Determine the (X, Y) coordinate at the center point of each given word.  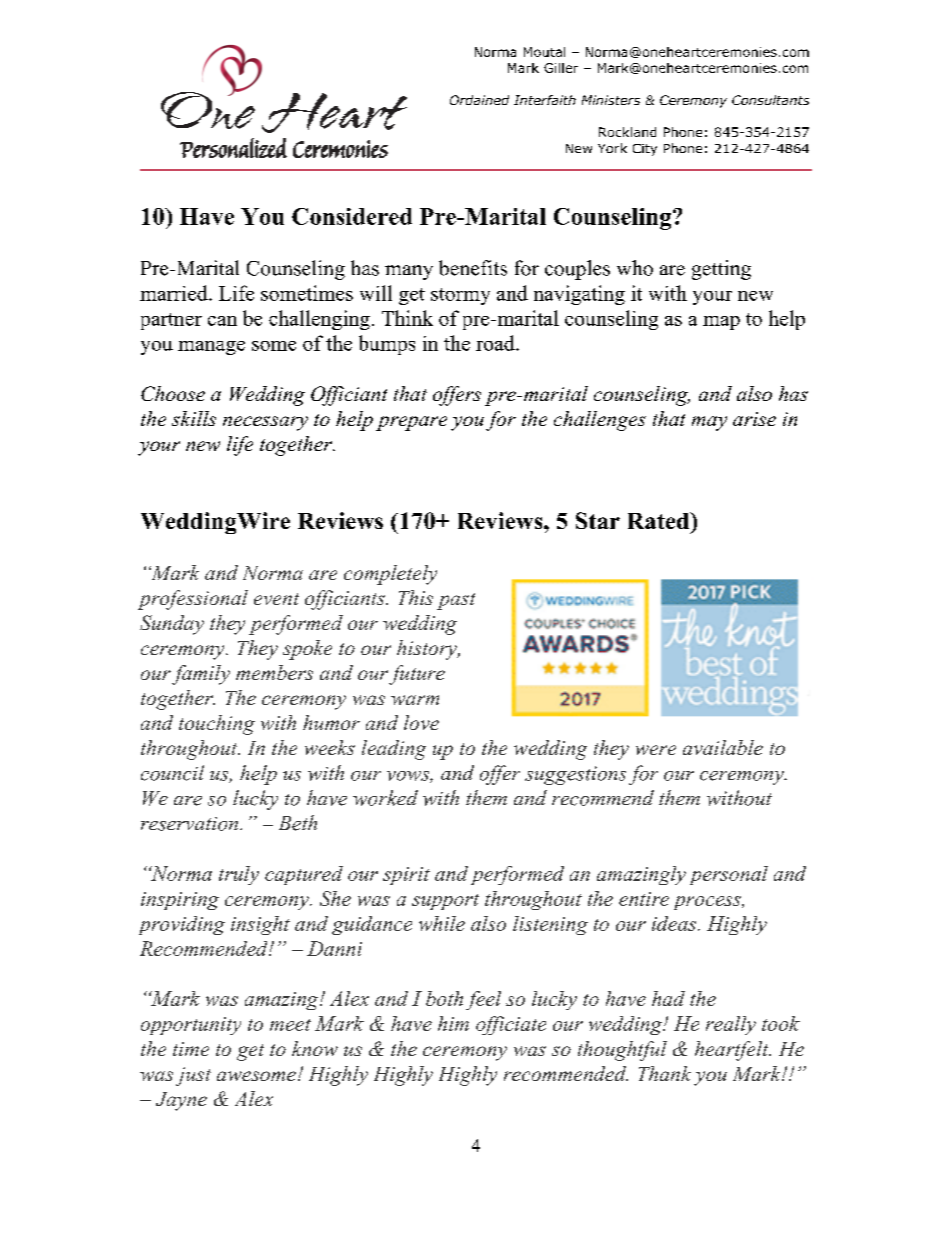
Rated (660, 520)
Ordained (479, 100)
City (645, 150)
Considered (352, 216)
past (456, 601)
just (193, 1076)
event (276, 599)
